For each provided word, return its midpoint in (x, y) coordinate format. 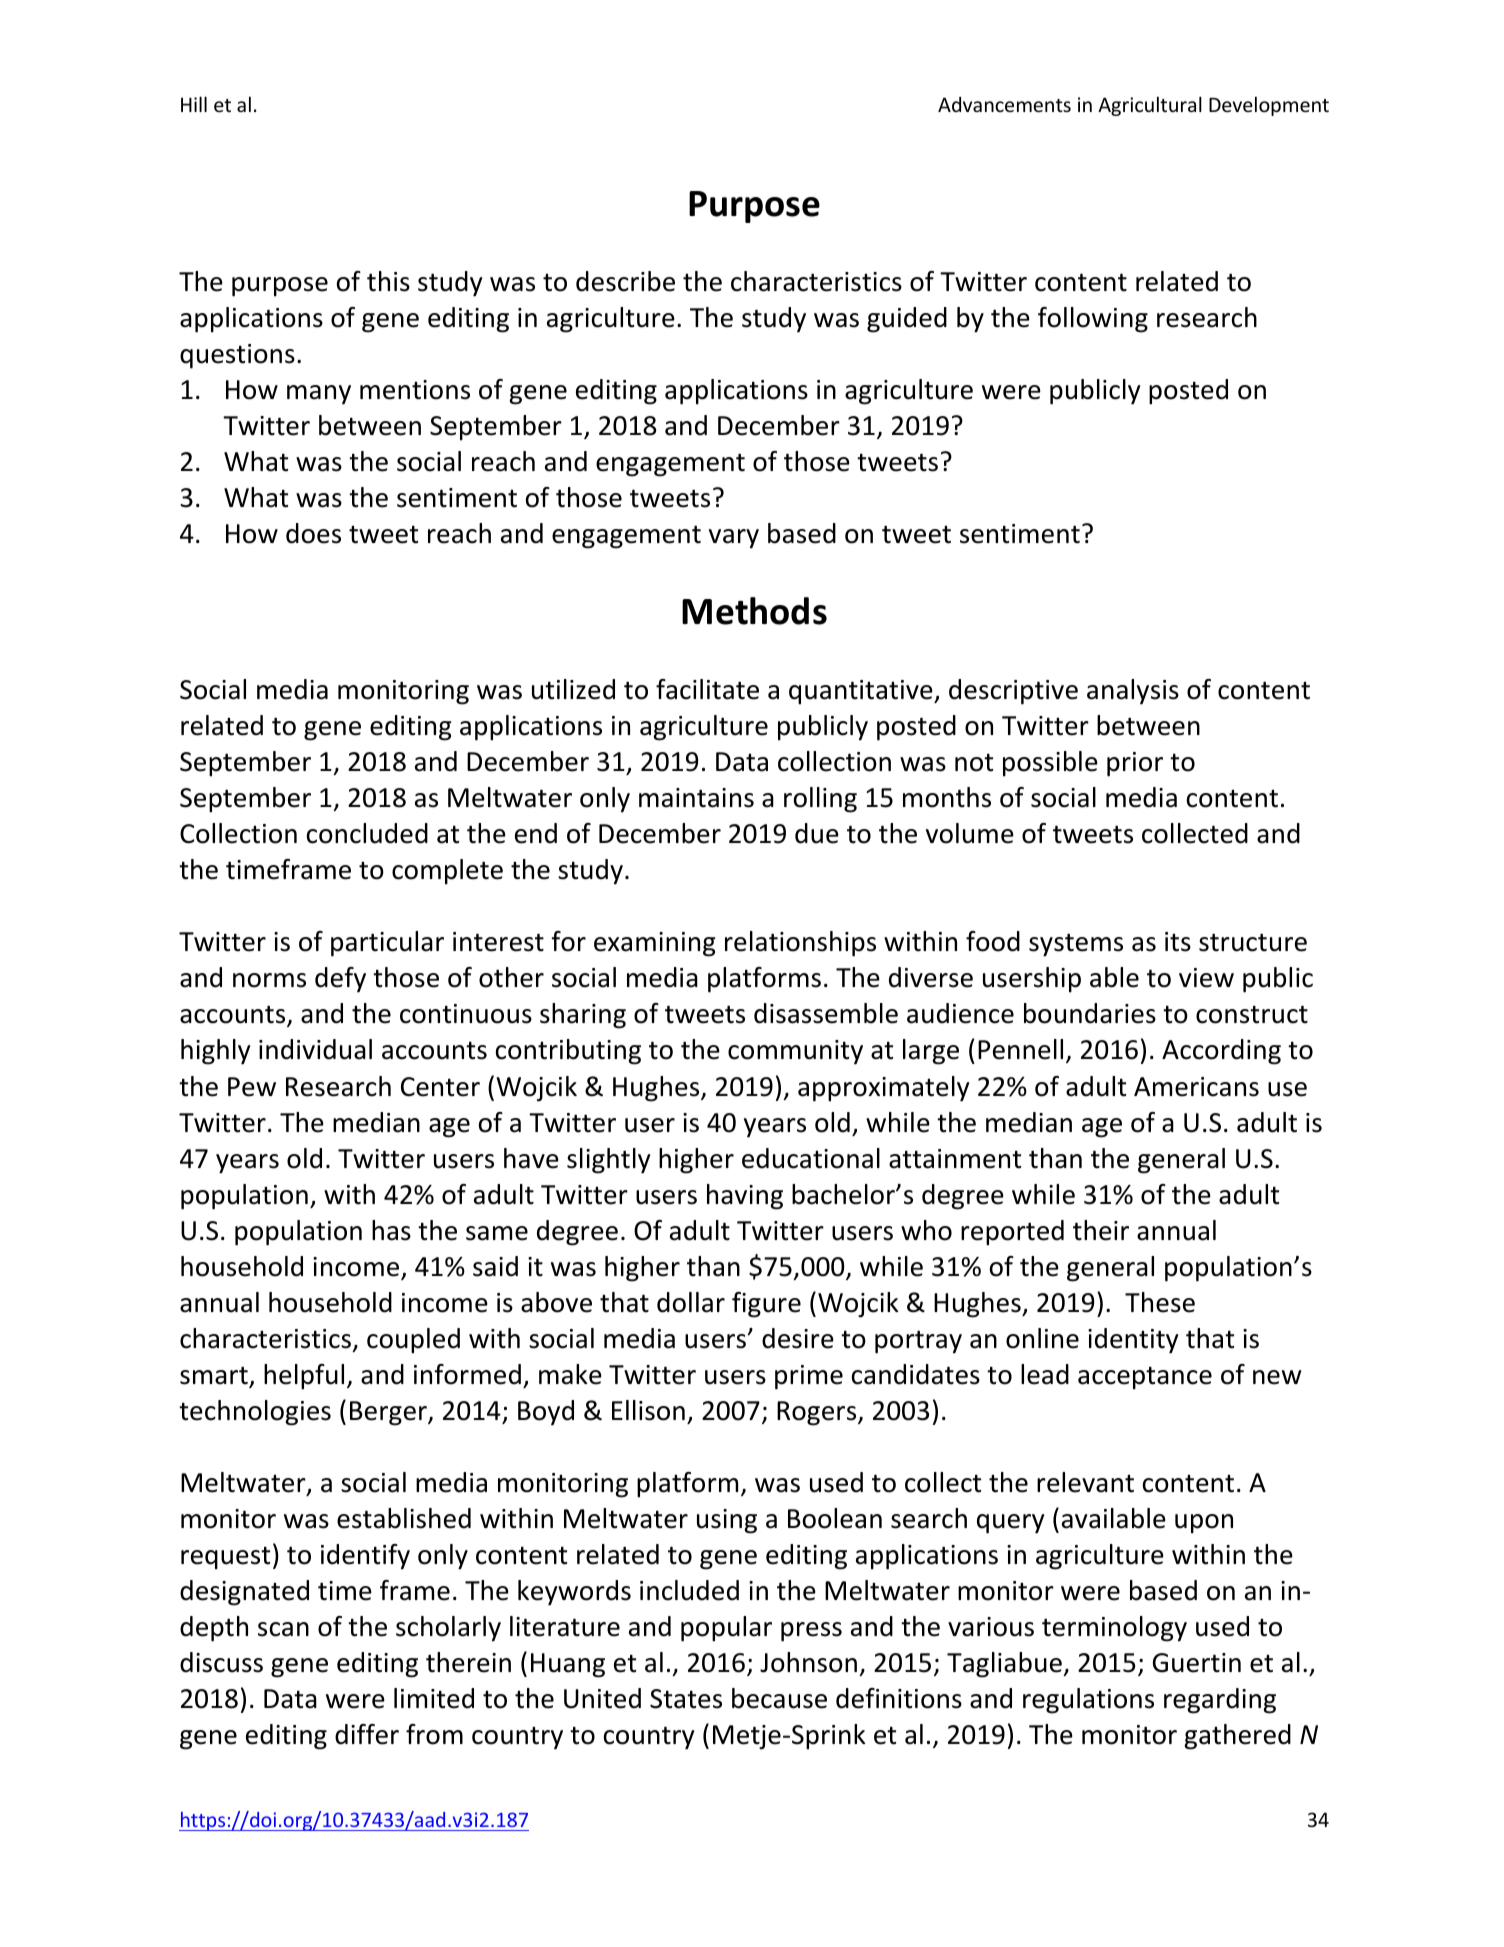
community (795, 1052)
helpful (304, 1377)
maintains (696, 798)
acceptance (1145, 1378)
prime (809, 1377)
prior (1135, 764)
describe (625, 281)
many (319, 395)
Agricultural (1150, 106)
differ (367, 1734)
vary (734, 539)
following (1093, 320)
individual (315, 1049)
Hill (194, 104)
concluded (367, 833)
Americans (1196, 1087)
